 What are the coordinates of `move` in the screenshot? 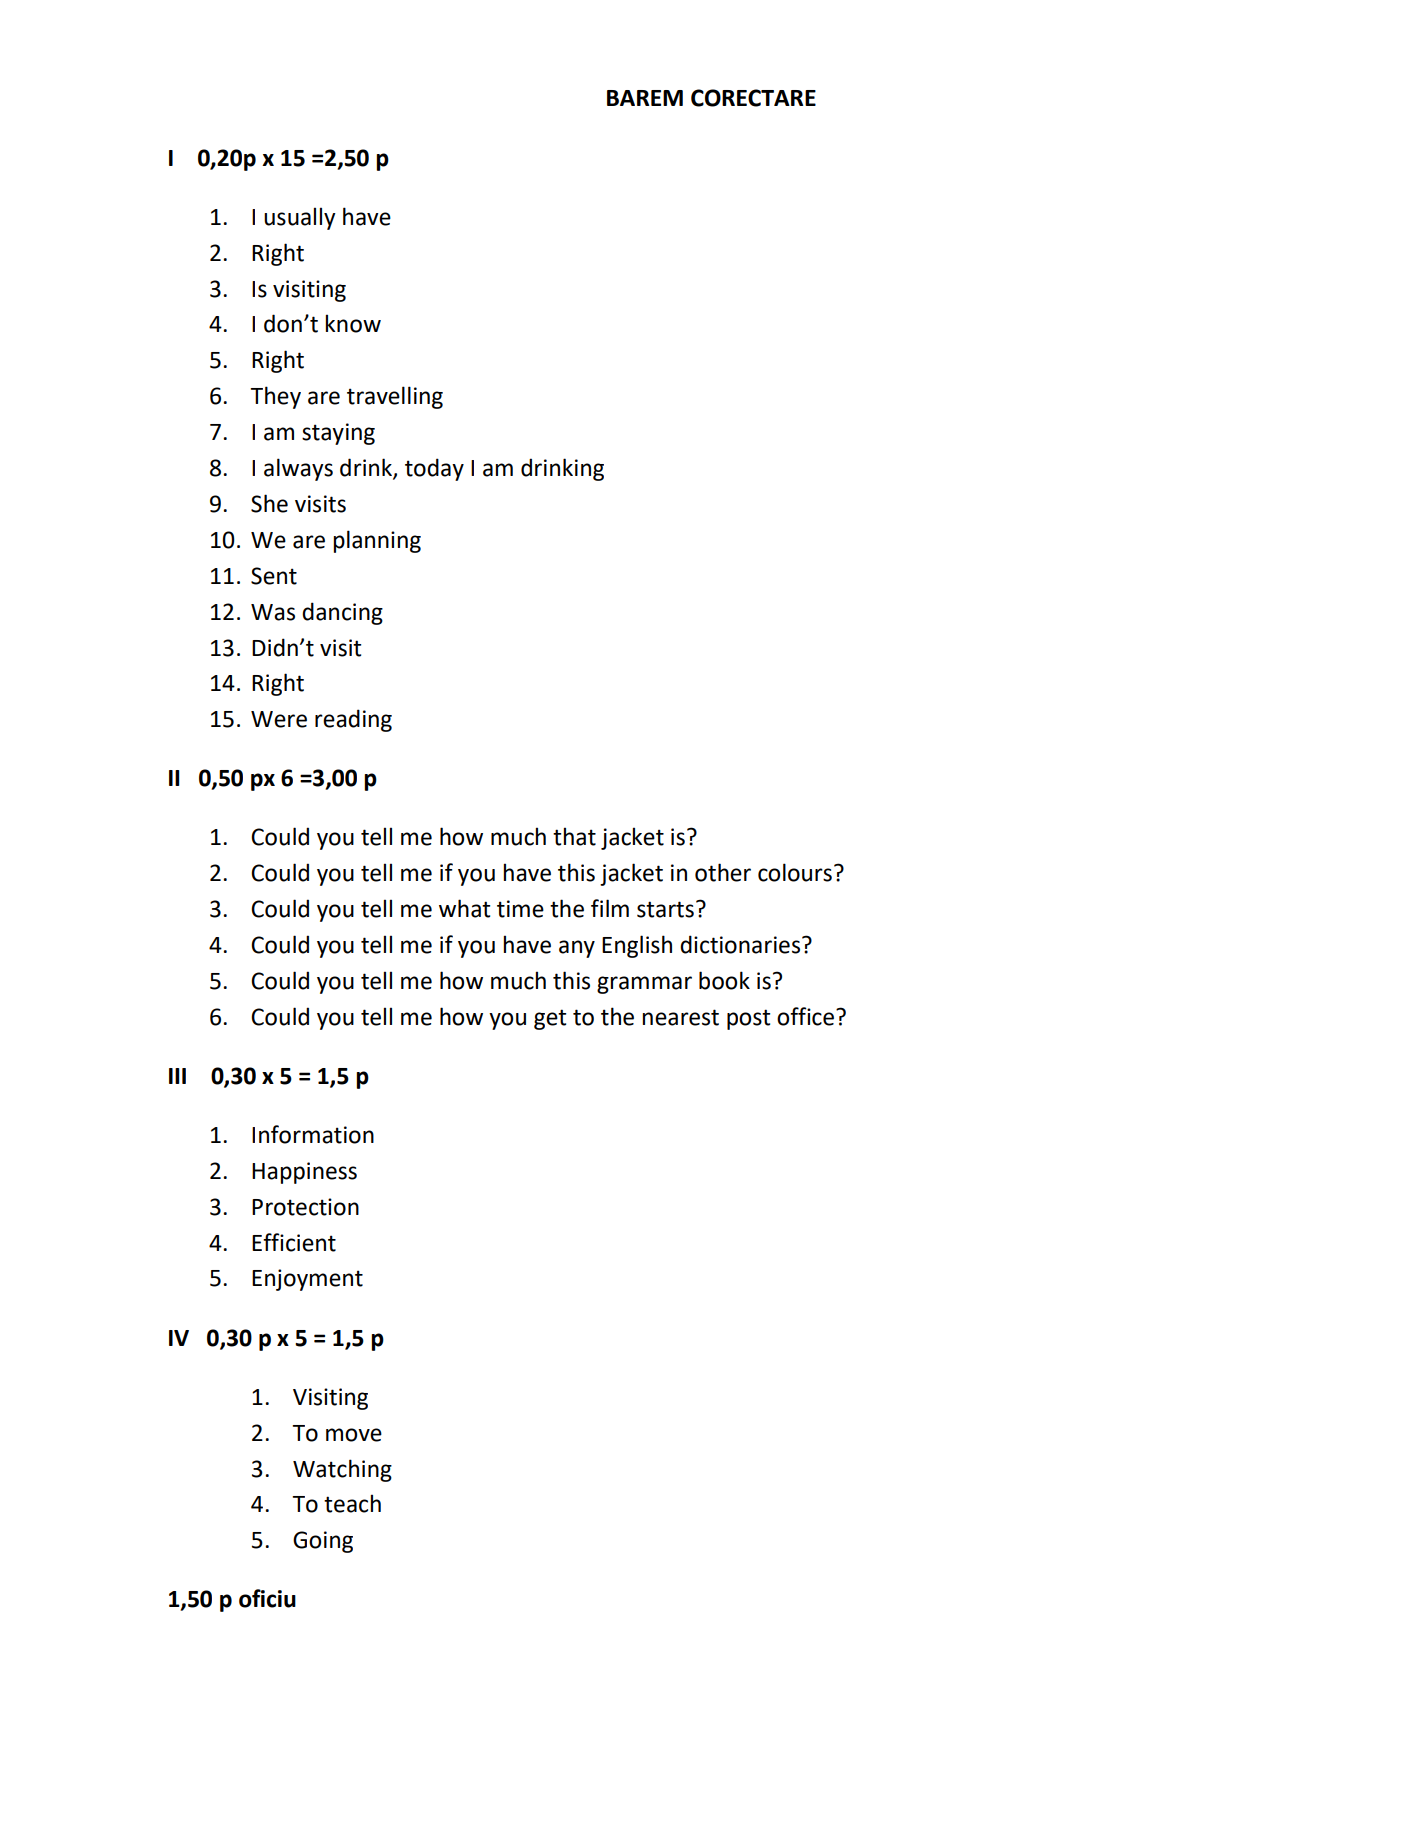 It's located at (354, 1435).
